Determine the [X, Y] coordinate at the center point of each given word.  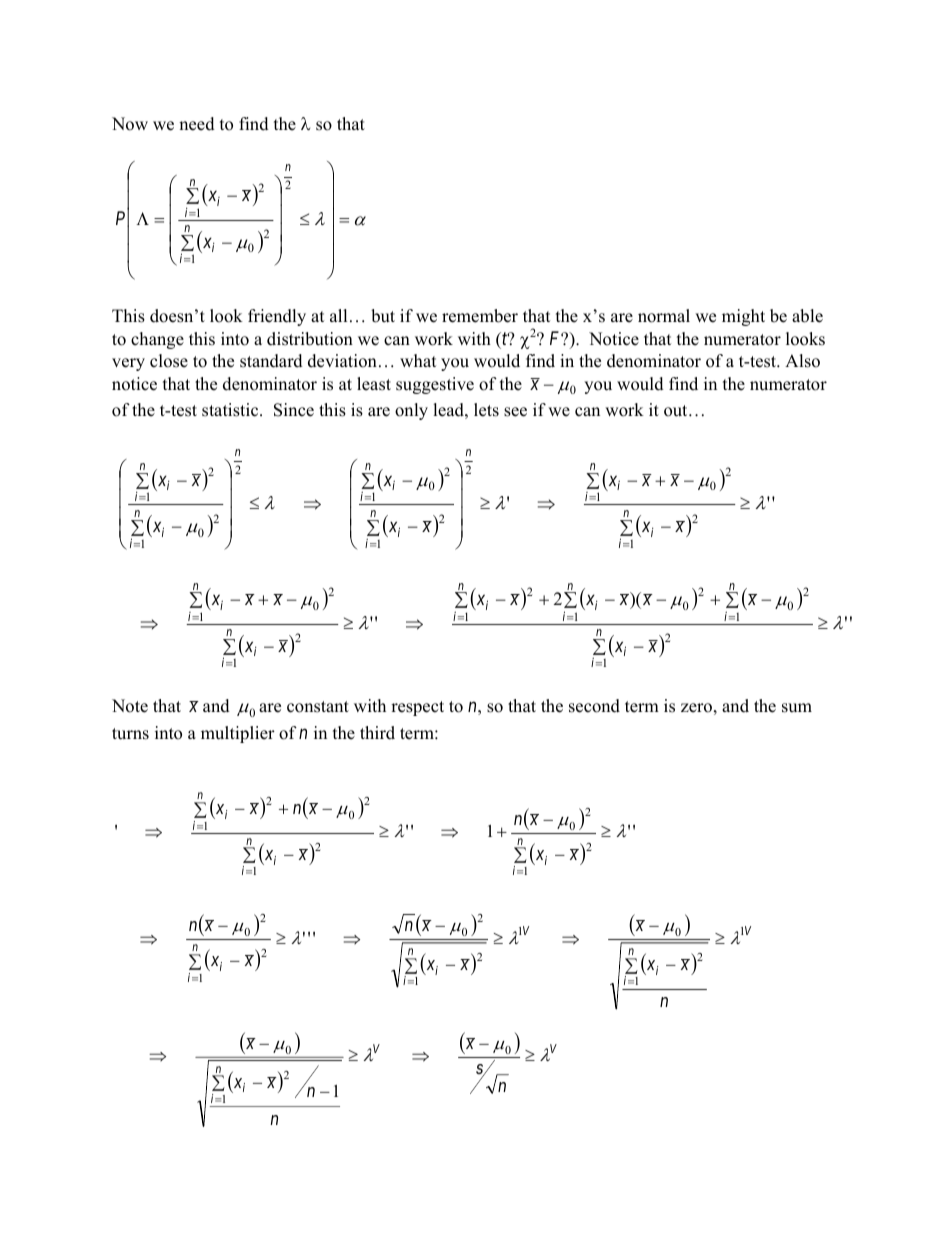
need [197, 124]
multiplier [238, 734]
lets [486, 410]
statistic [231, 410]
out [677, 411]
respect [417, 708]
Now [130, 124]
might [743, 317]
